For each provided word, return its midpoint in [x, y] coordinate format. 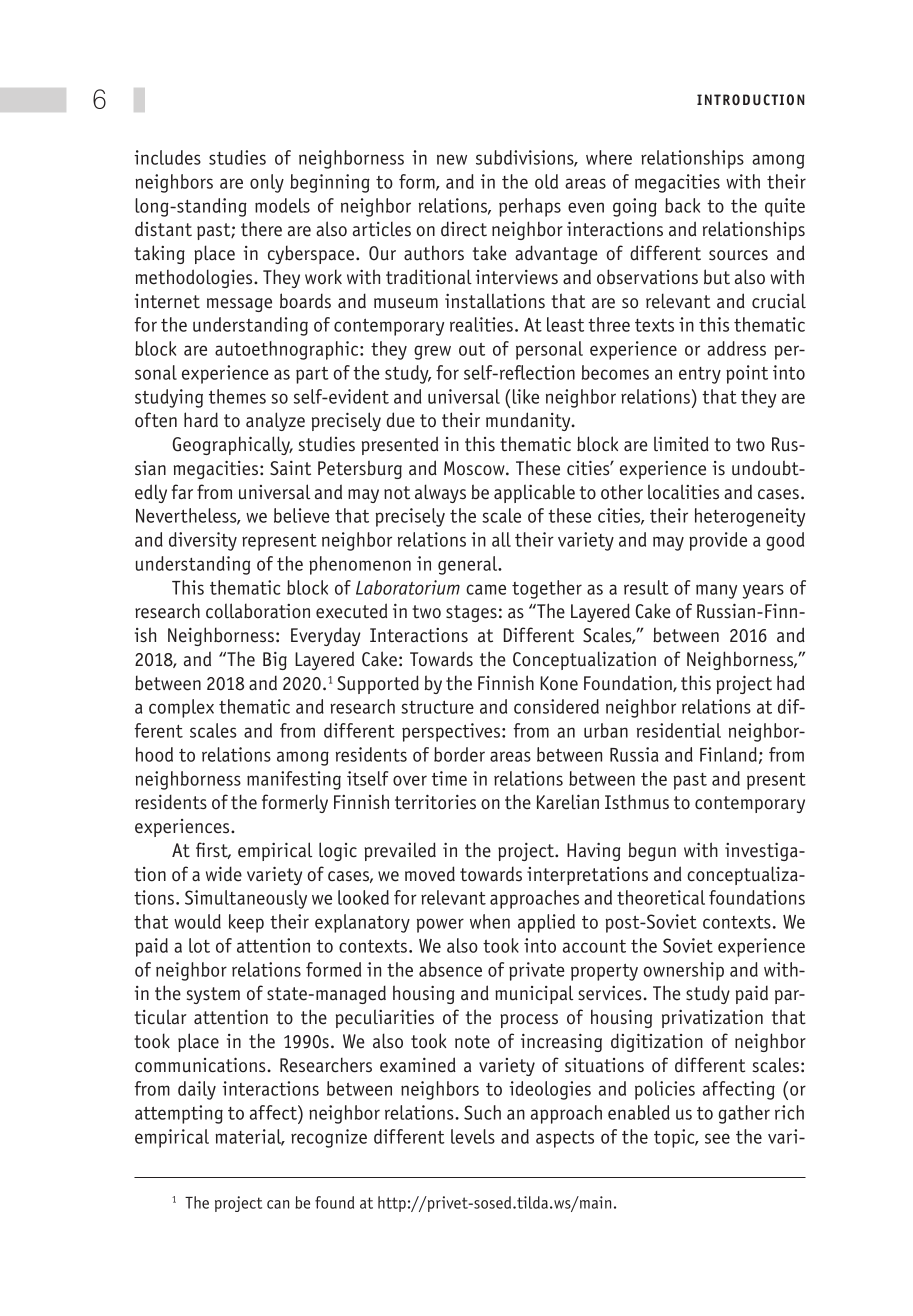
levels [473, 1136]
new [452, 159]
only [267, 183]
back [682, 205]
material [249, 1137]
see [717, 1138]
